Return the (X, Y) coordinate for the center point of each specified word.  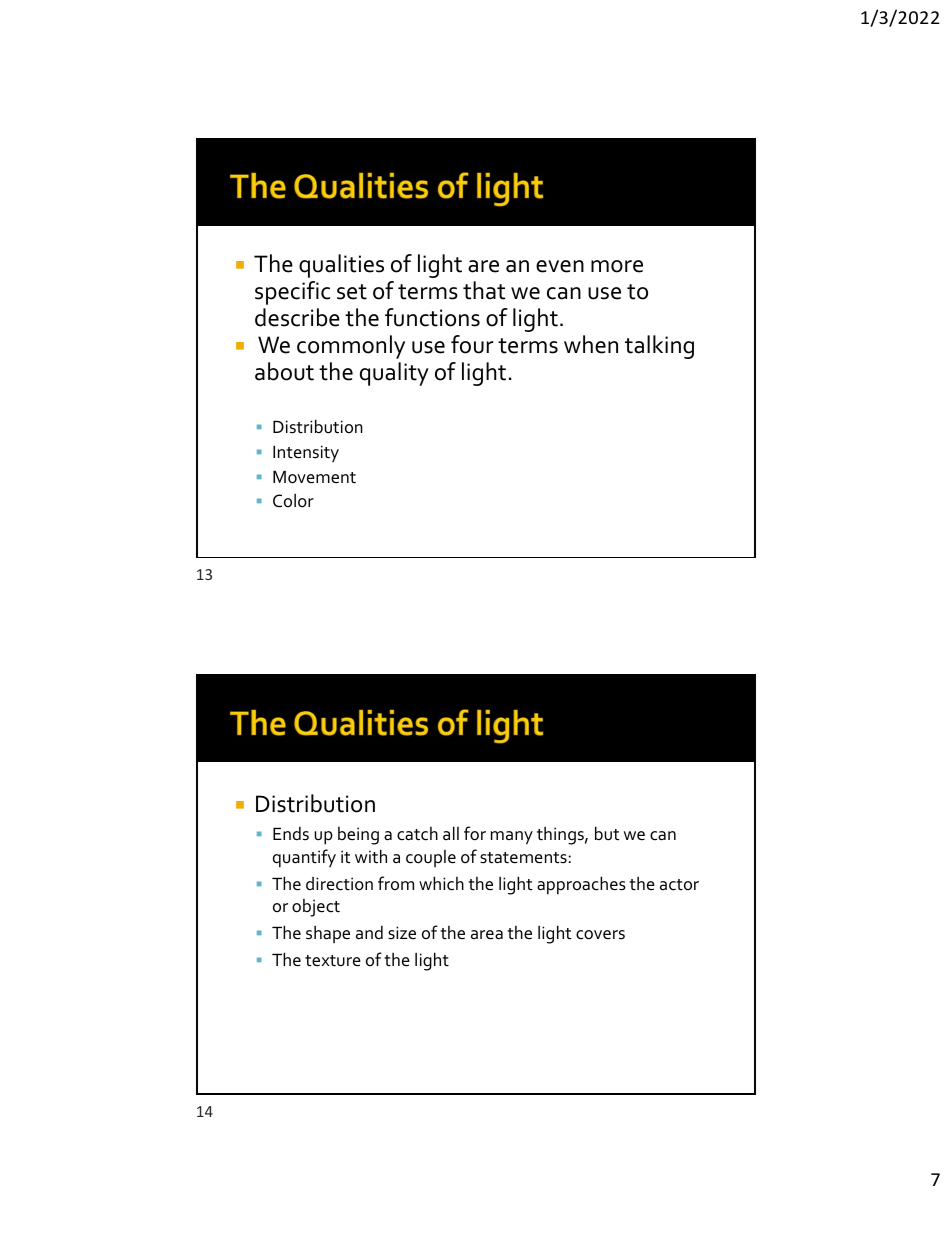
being (358, 836)
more (617, 266)
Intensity (306, 454)
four (472, 344)
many (512, 838)
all (451, 833)
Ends (291, 833)
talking (659, 347)
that (484, 290)
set (352, 292)
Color (293, 500)
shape (328, 934)
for (475, 833)
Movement (314, 477)
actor (679, 885)
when (591, 344)
